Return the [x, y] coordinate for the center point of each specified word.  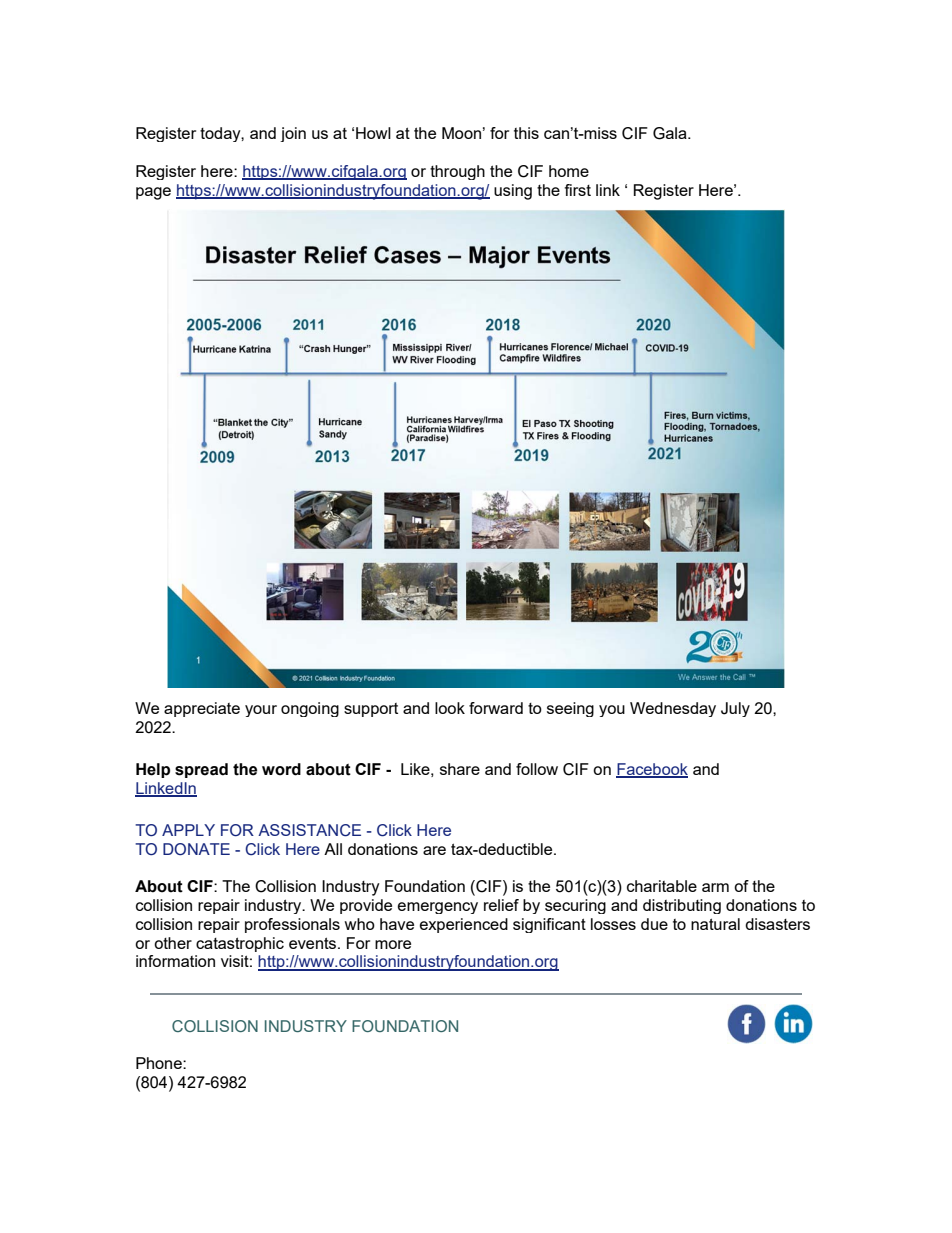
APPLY [188, 830]
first [578, 190]
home [569, 171]
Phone [160, 1063]
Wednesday [673, 709]
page [153, 193]
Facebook [652, 770]
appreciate [202, 709]
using [513, 192]
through [457, 172]
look [450, 708]
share [460, 769]
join [293, 134]
